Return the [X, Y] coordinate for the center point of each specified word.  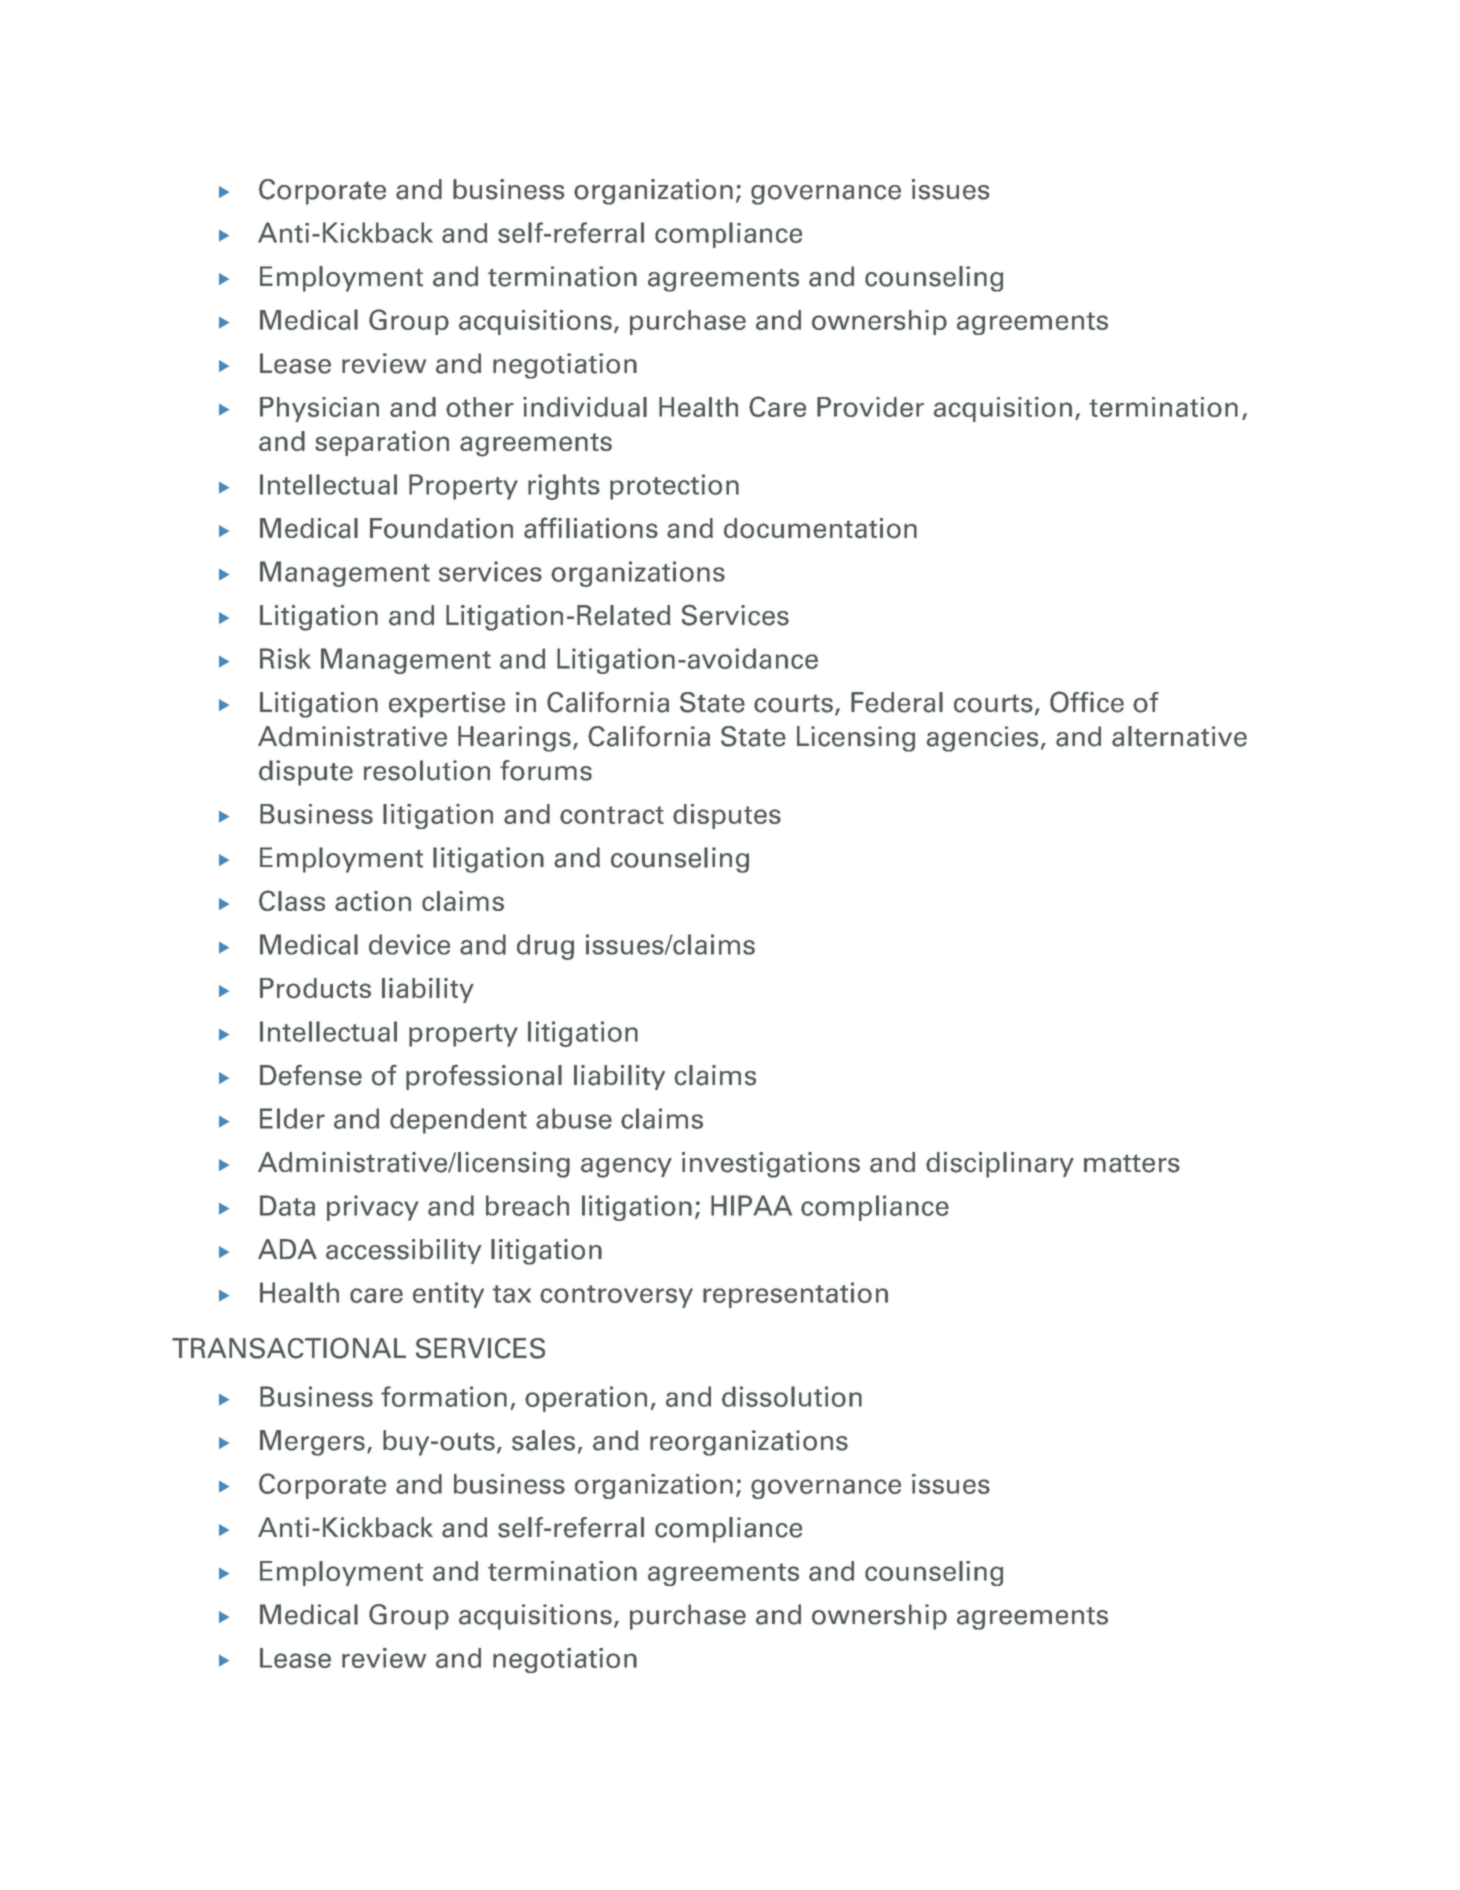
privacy [373, 1208]
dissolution [792, 1396]
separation [382, 443]
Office [1087, 702]
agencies [982, 739]
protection [674, 487]
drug [545, 947]
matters [1132, 1163]
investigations [771, 1165]
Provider [870, 407]
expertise [447, 705]
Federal [897, 702]
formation [444, 1396]
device [409, 944]
